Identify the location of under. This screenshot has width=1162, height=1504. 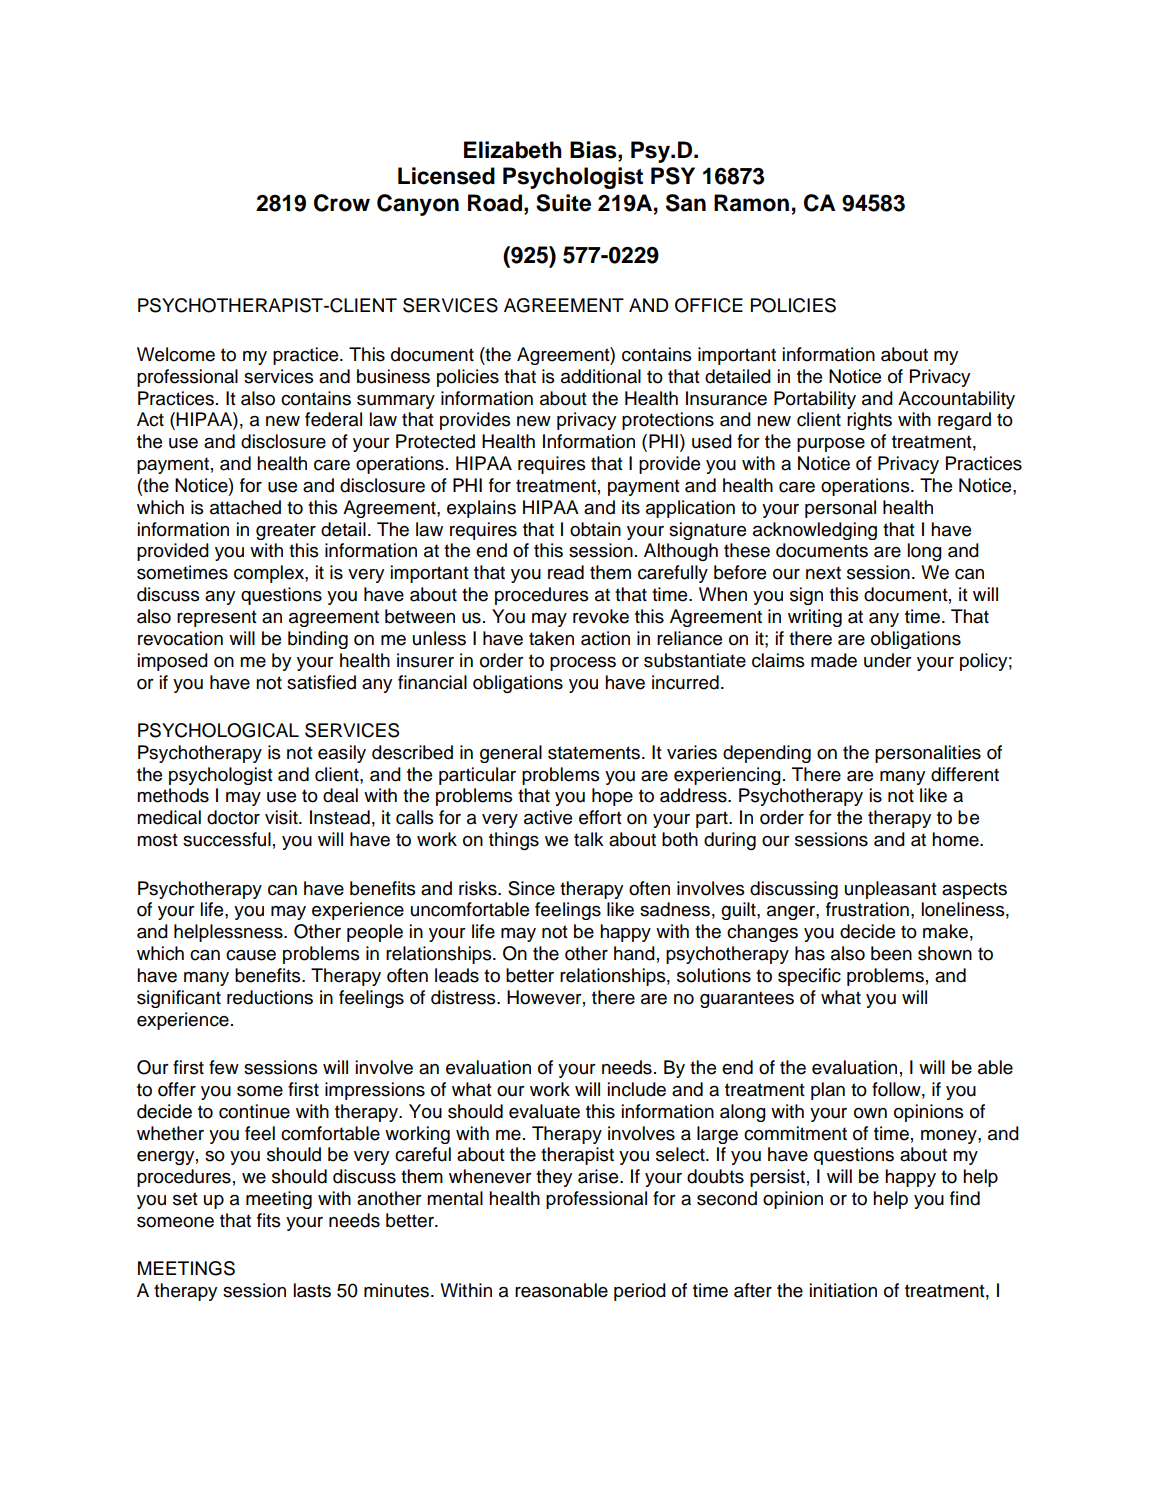
(888, 660).
